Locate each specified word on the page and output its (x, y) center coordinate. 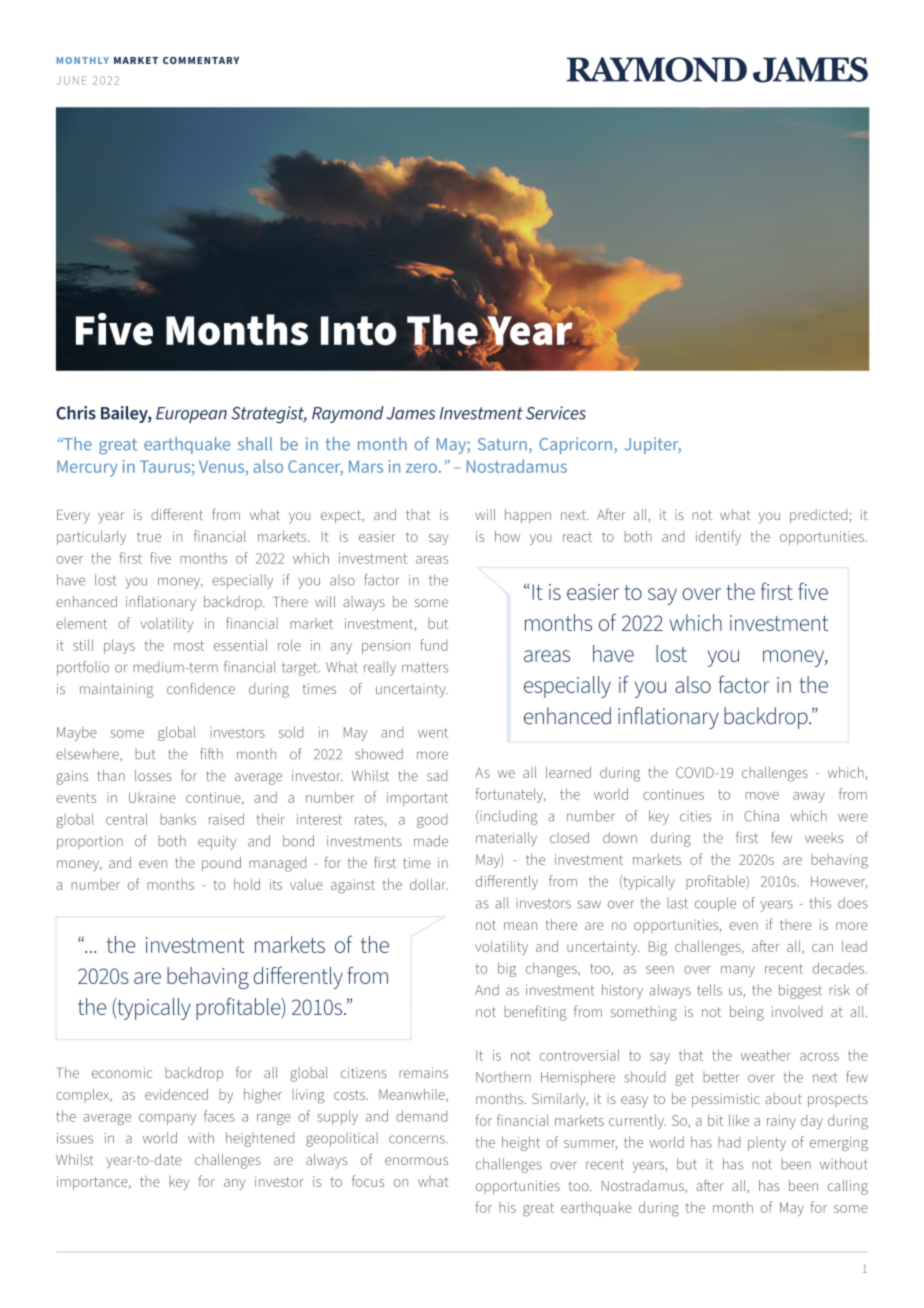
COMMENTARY (201, 60)
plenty (767, 1144)
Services (556, 413)
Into (358, 331)
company (167, 1119)
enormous (416, 1161)
